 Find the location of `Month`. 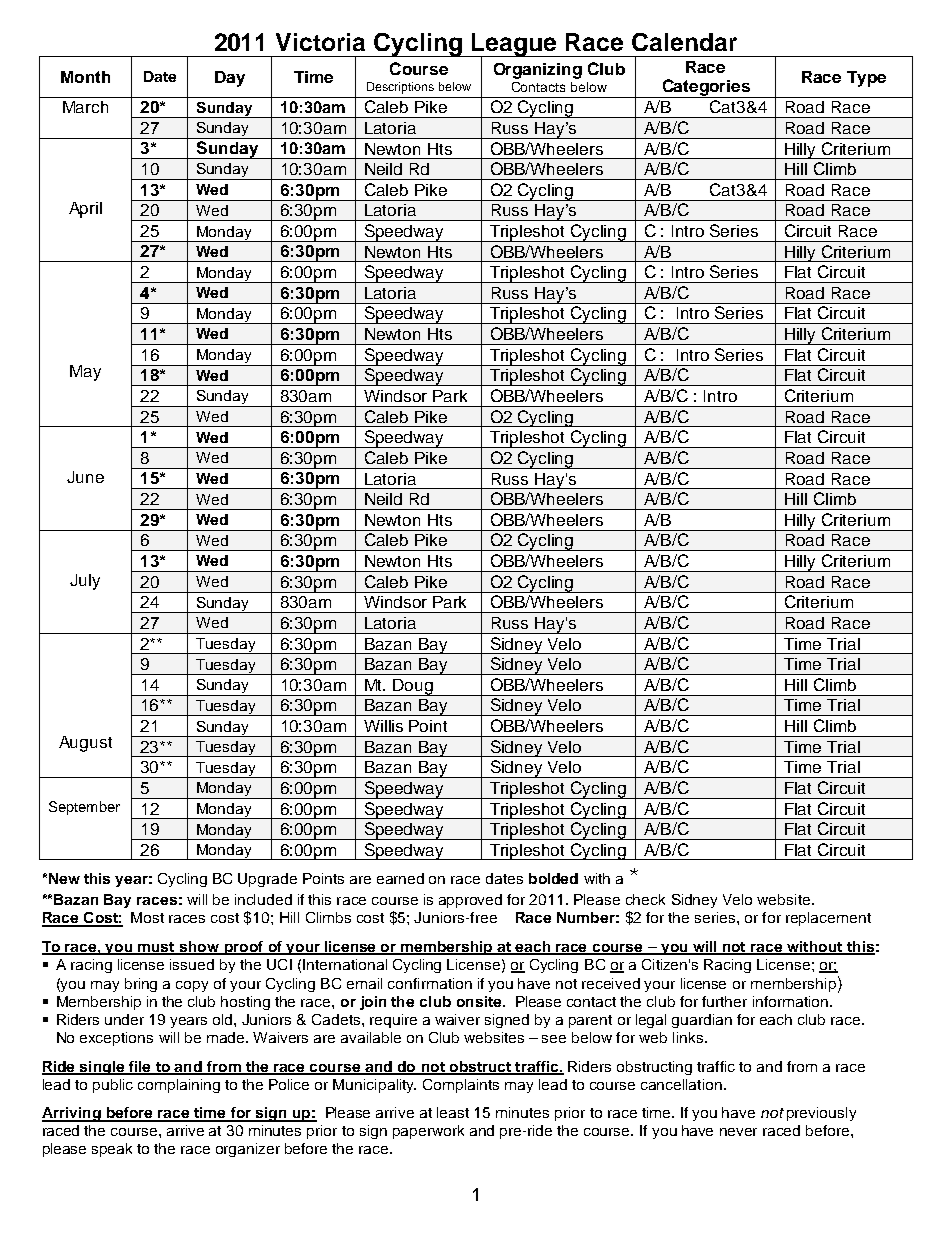

Month is located at coordinates (85, 77).
